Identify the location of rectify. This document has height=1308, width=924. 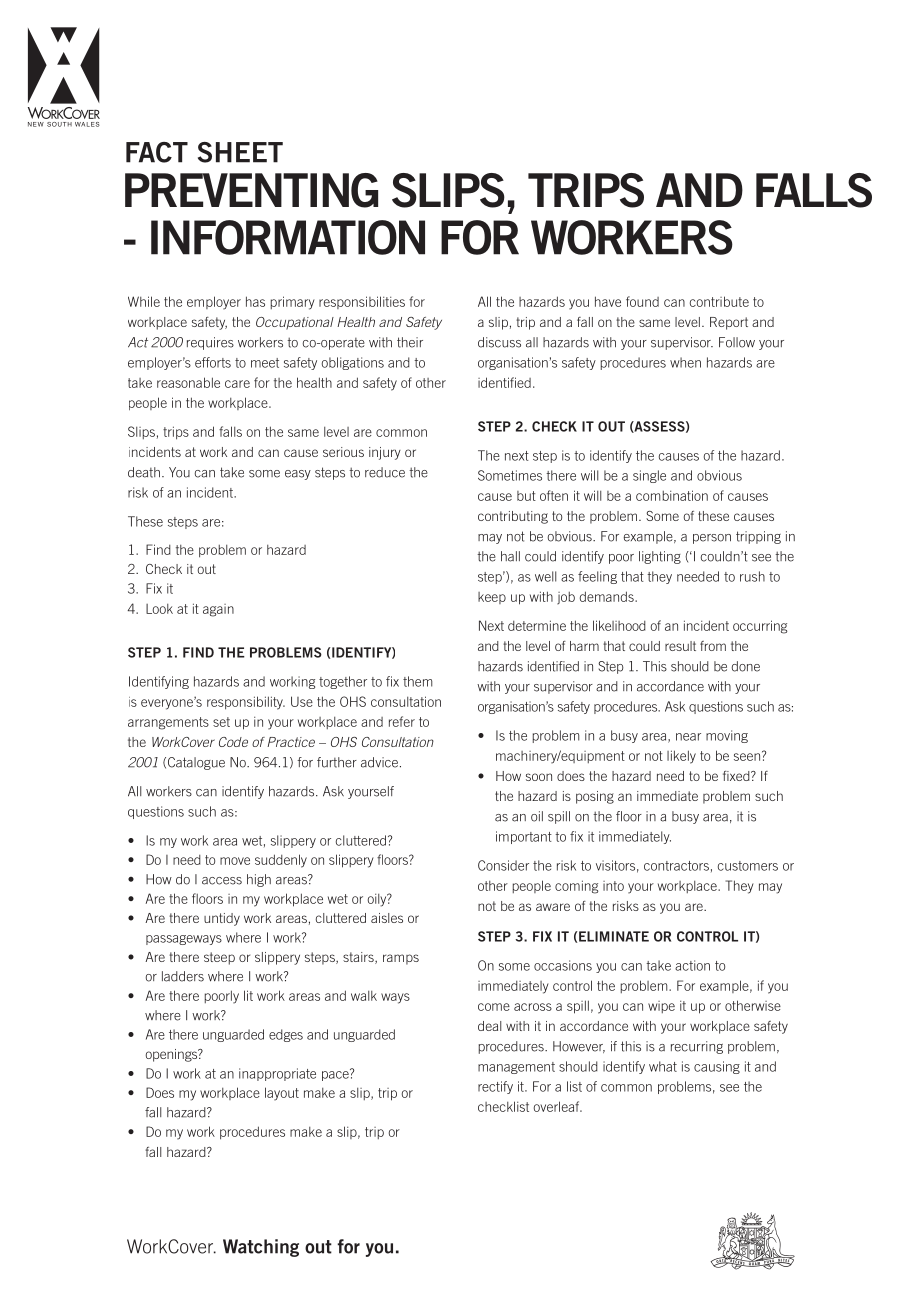
(495, 1087).
